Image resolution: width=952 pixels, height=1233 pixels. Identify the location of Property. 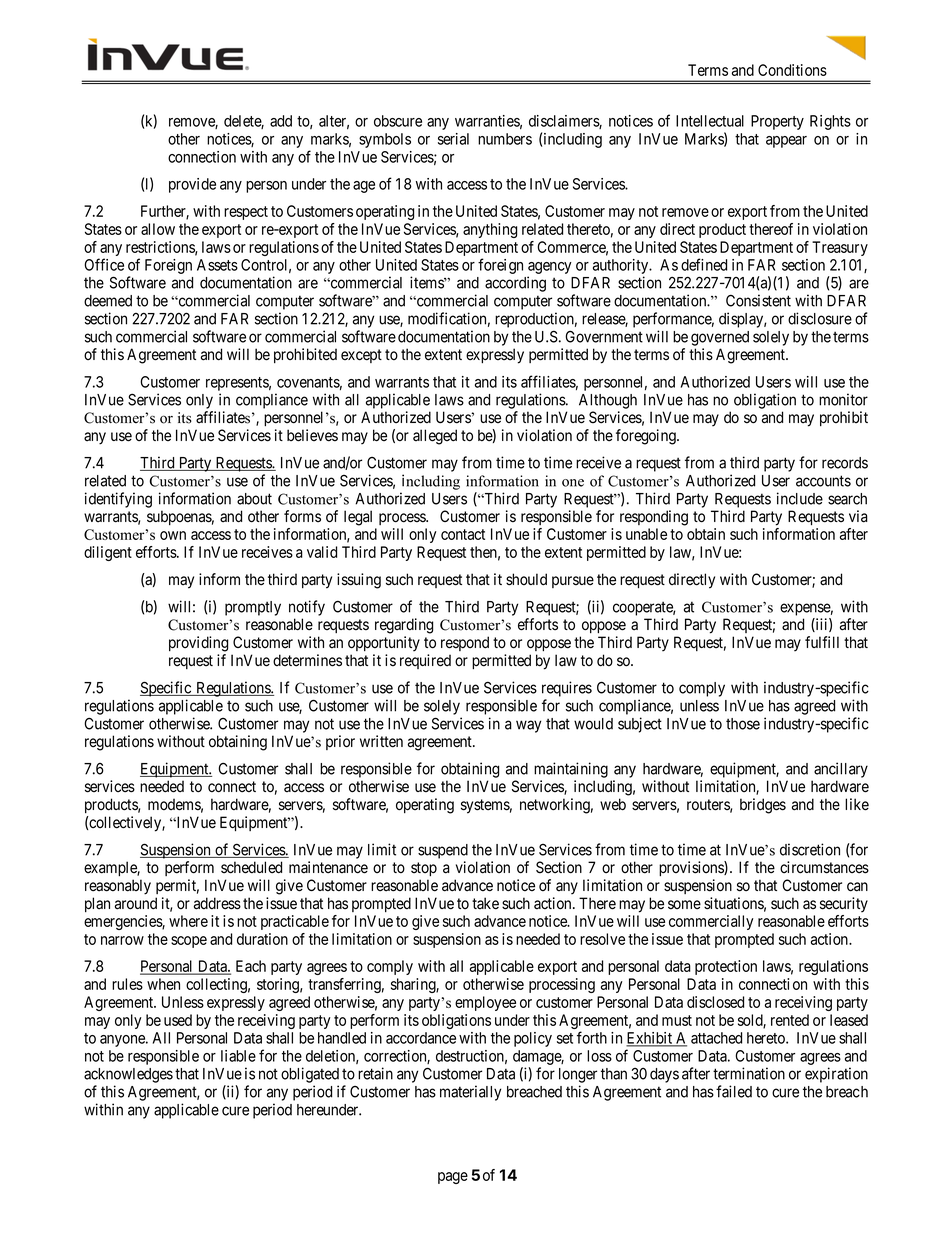
(777, 122).
